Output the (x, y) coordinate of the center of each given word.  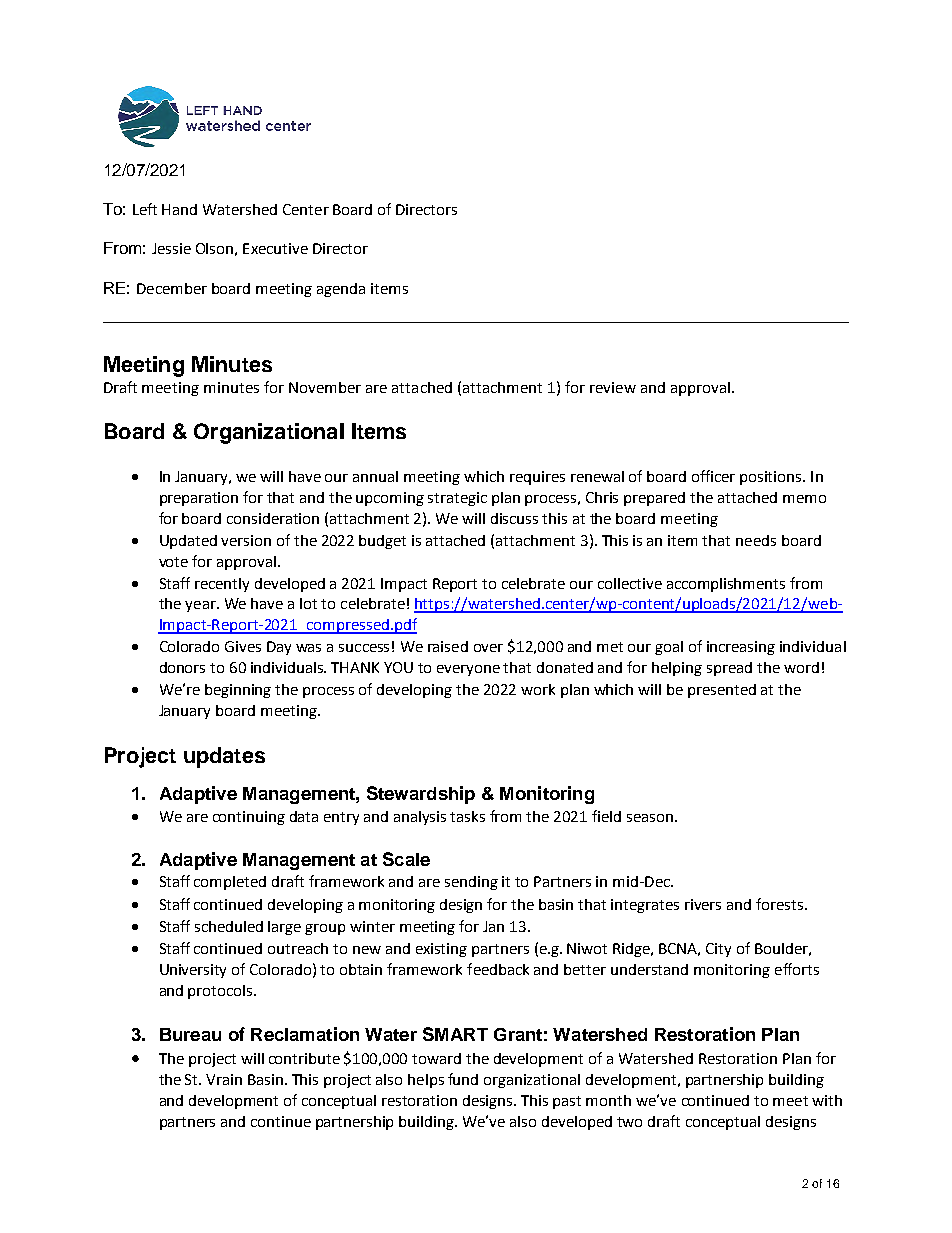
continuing (249, 818)
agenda (341, 290)
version (246, 540)
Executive (275, 248)
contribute (304, 1058)
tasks (467, 816)
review (613, 387)
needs (756, 540)
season (650, 818)
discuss (514, 518)
